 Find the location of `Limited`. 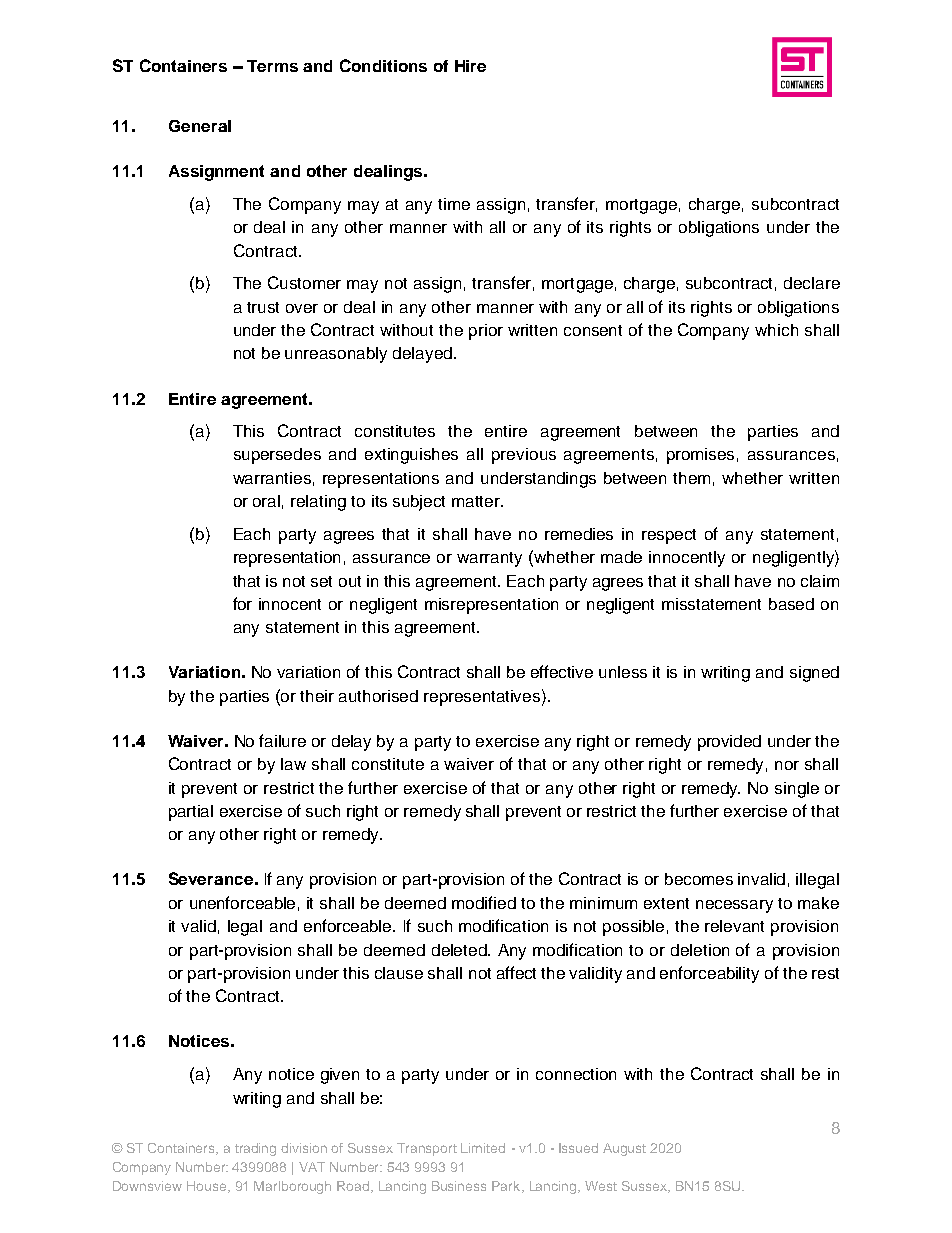

Limited is located at coordinates (483, 1148).
